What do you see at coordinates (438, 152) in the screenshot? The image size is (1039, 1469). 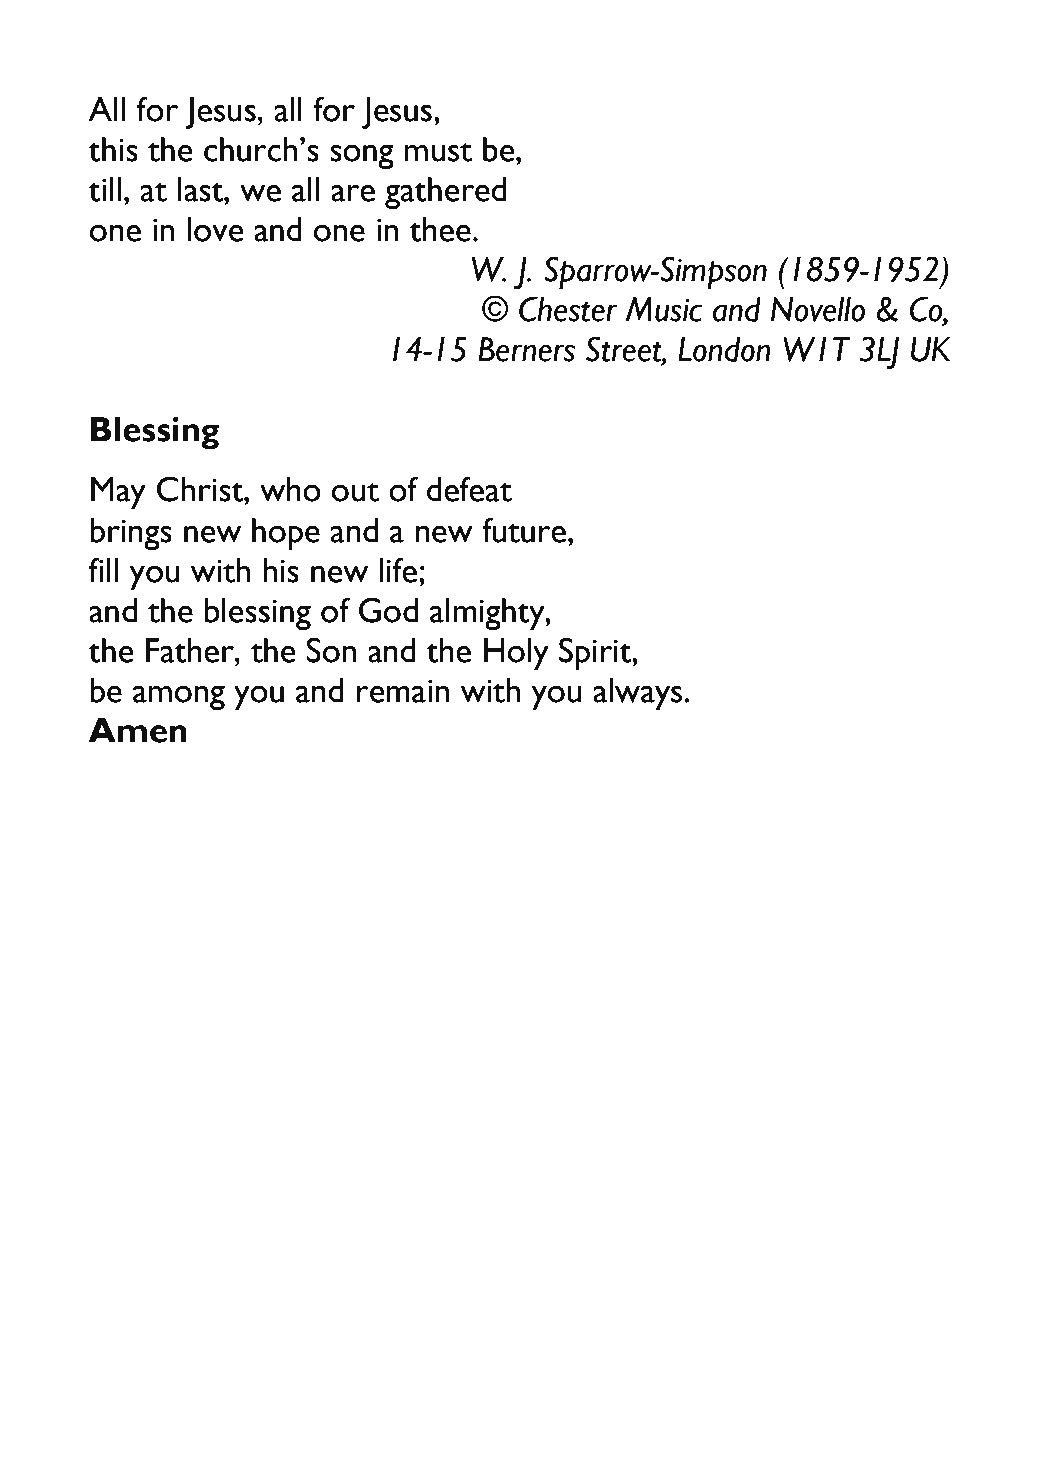 I see `must` at bounding box center [438, 152].
